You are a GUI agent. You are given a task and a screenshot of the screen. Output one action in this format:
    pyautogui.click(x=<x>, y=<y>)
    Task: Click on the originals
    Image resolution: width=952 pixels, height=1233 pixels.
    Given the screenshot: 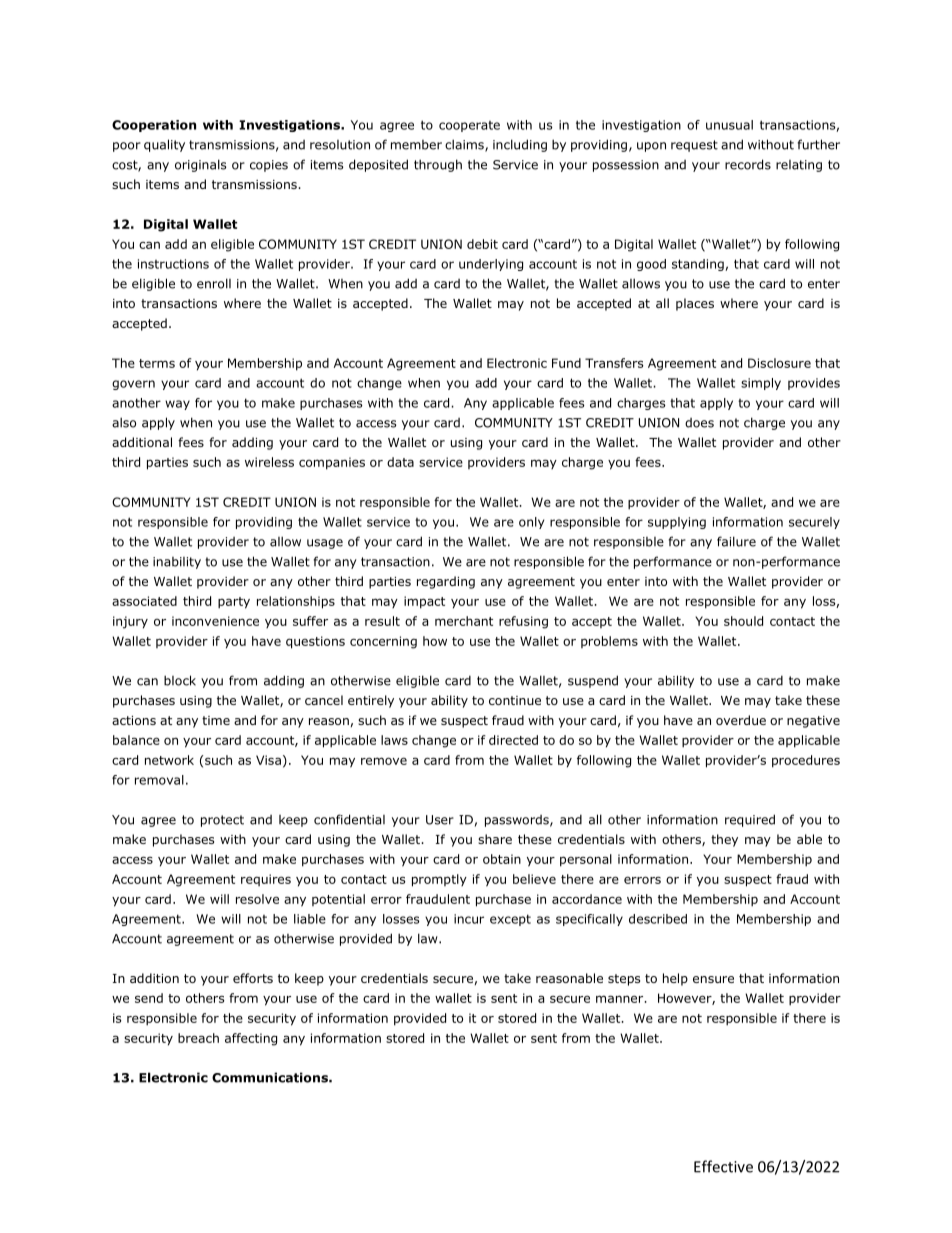 What is the action you would take?
    pyautogui.click(x=200, y=165)
